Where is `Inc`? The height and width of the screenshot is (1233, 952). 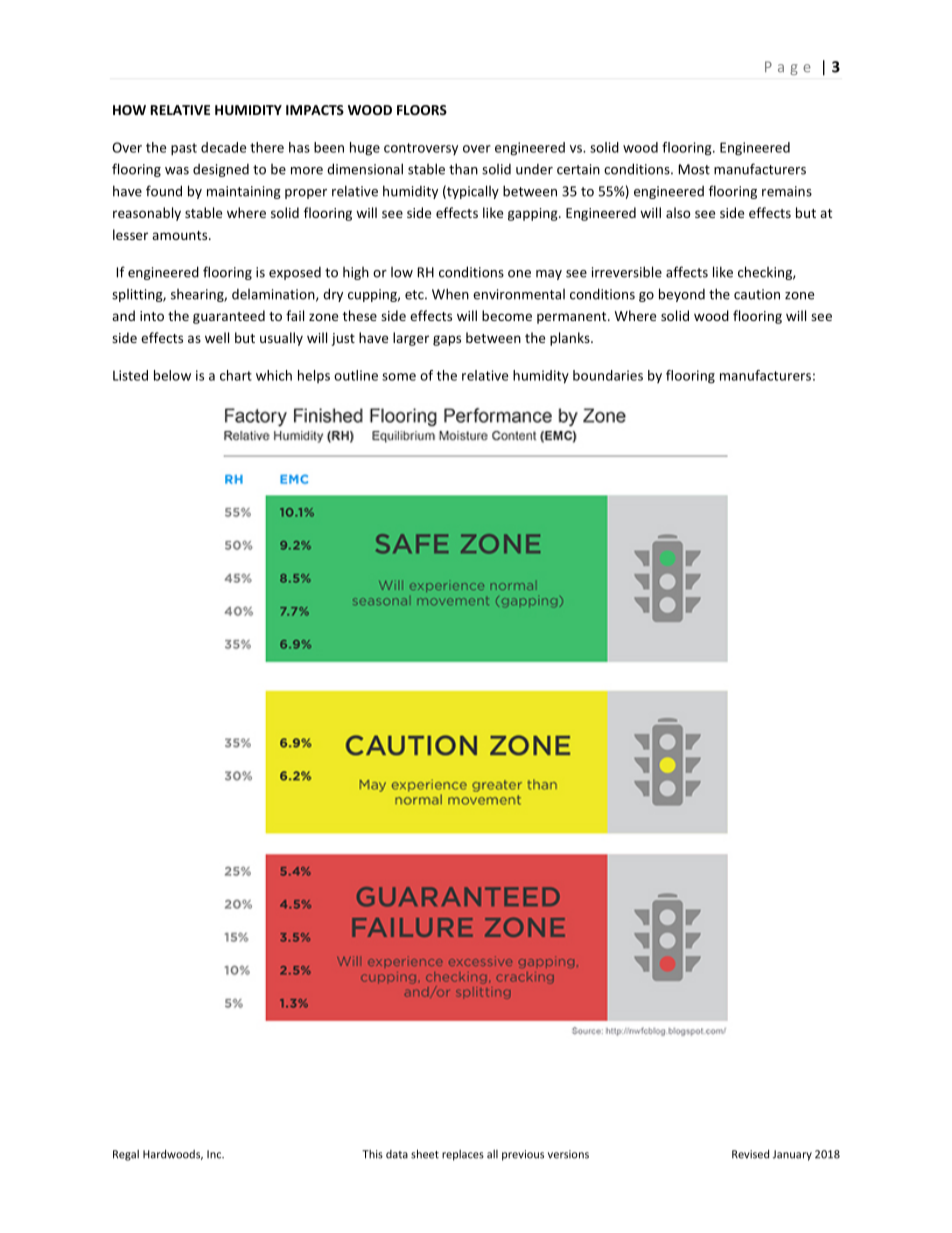 Inc is located at coordinates (215, 1154).
